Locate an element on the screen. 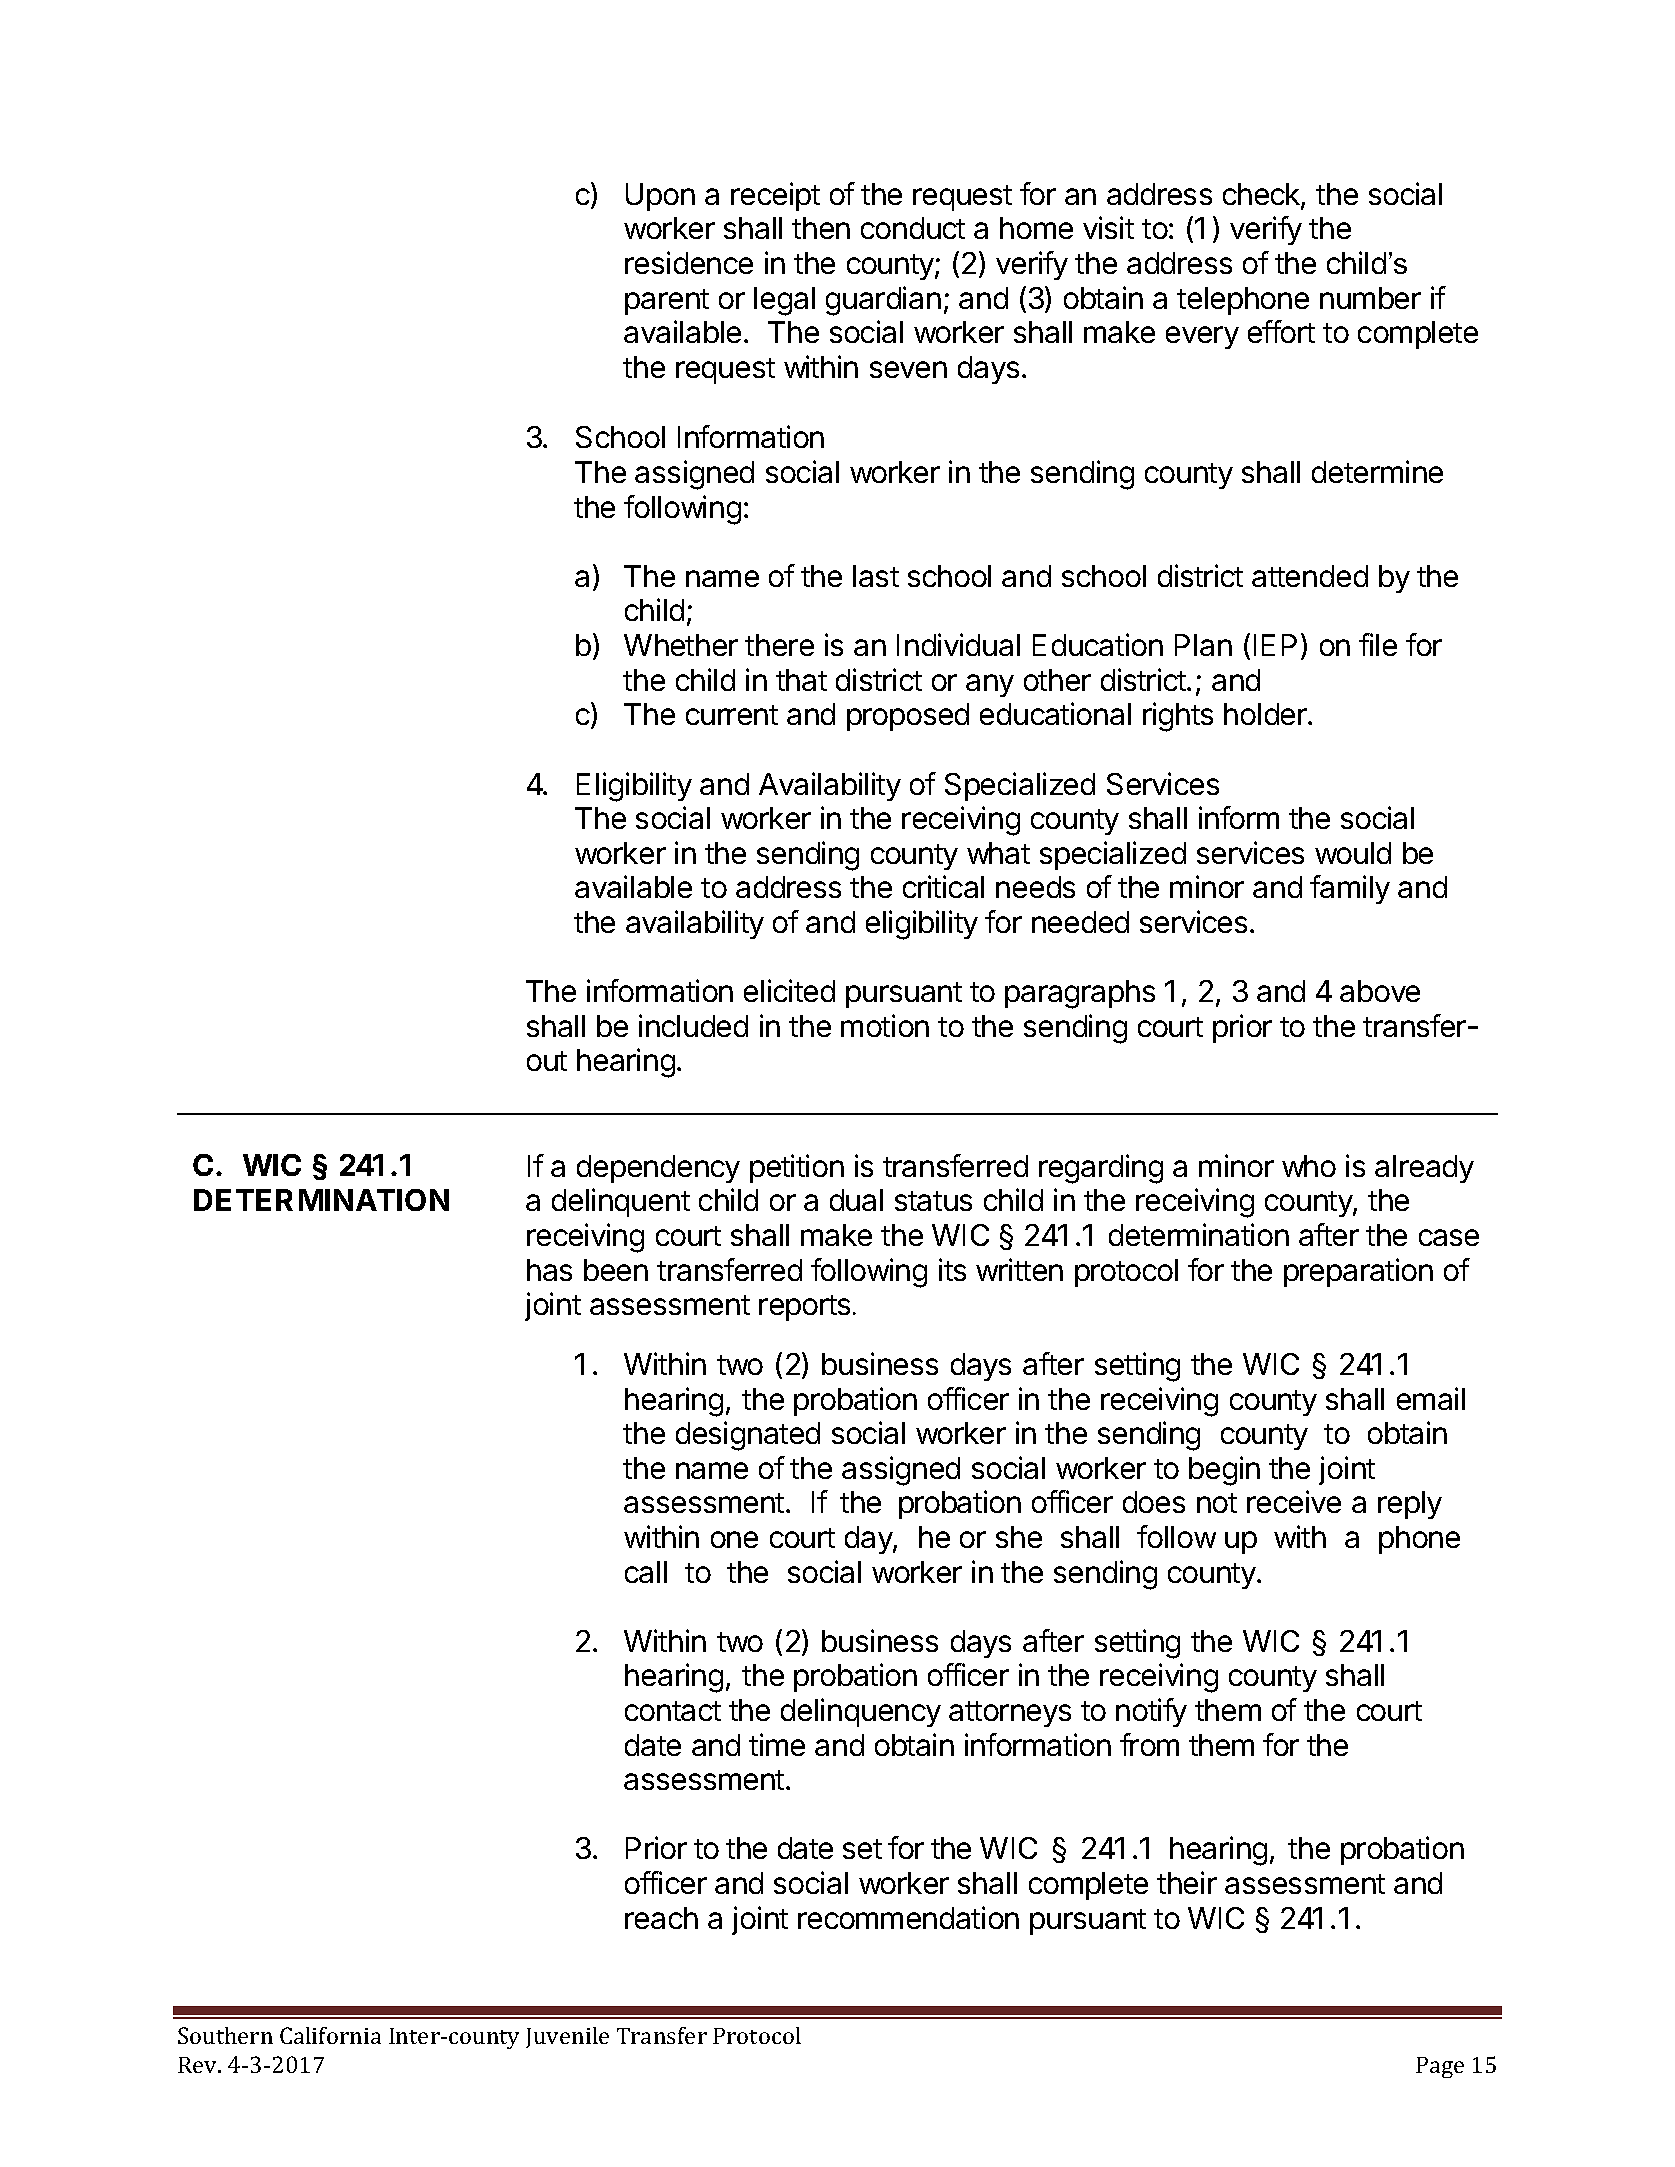 The width and height of the screenshot is (1675, 2167). who is located at coordinates (1309, 1166).
